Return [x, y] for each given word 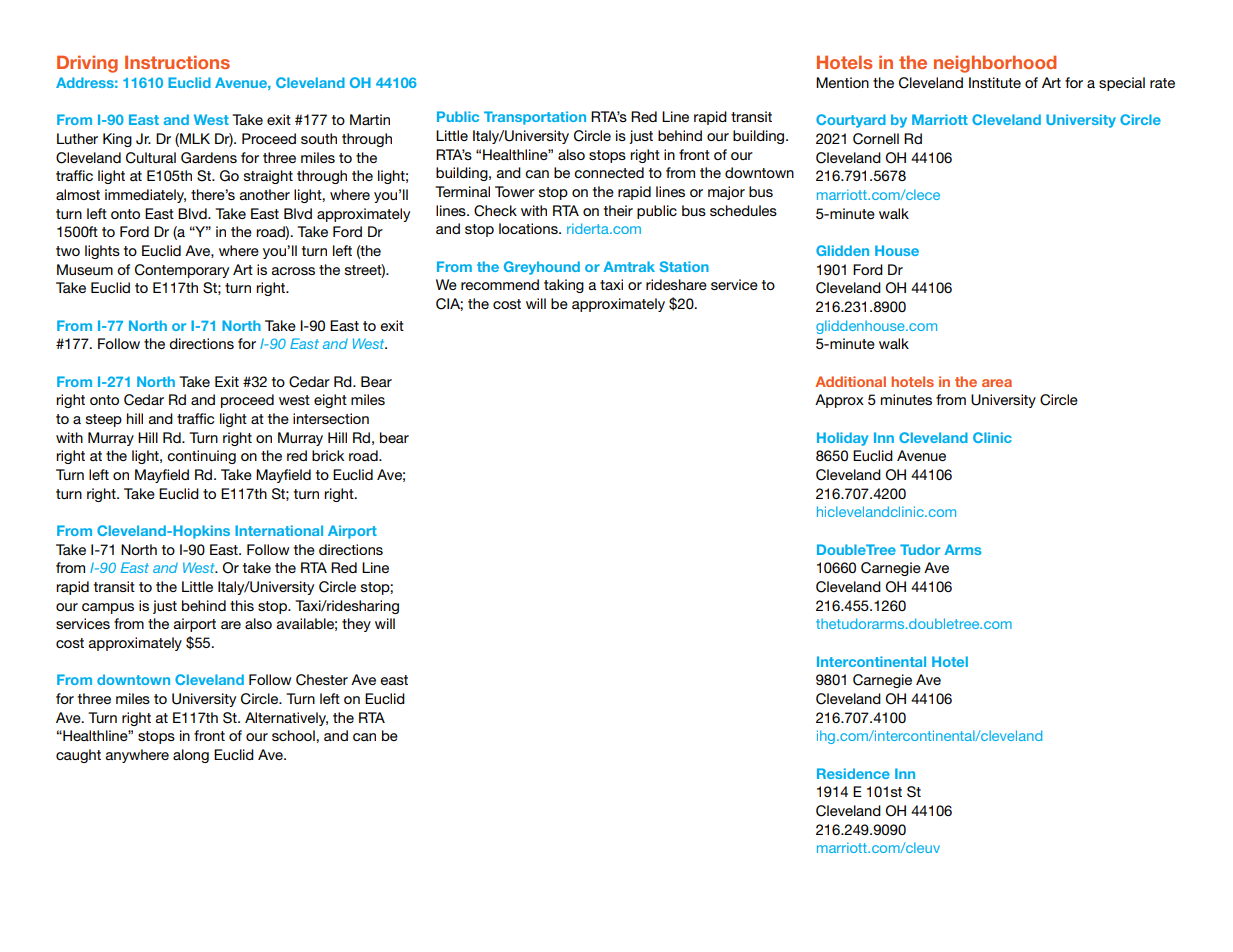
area [997, 383]
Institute [995, 82]
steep [104, 420]
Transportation [535, 118]
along [191, 756]
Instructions [177, 62]
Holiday [842, 439]
